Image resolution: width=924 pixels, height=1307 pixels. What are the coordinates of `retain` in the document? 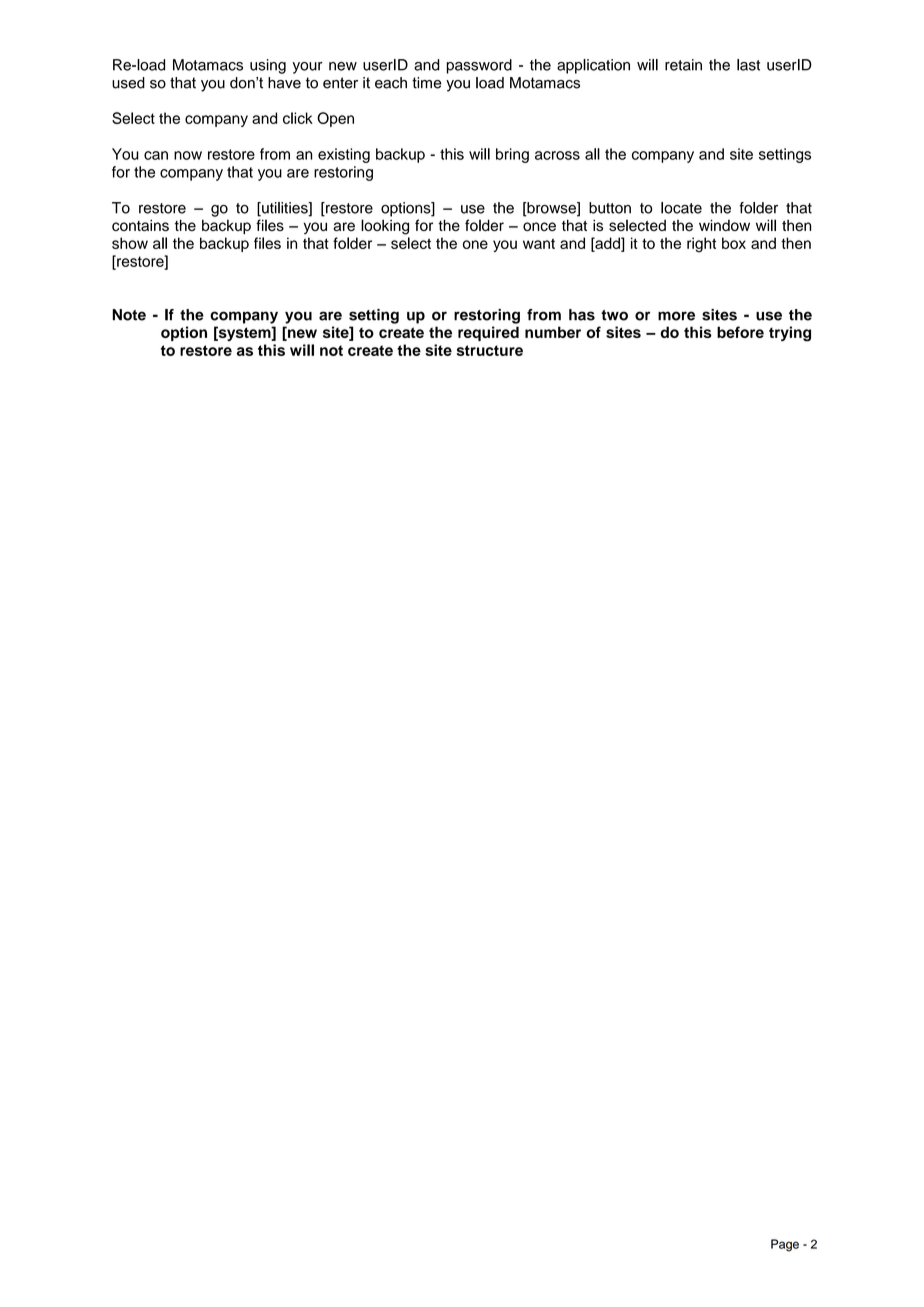 It's located at (683, 65).
